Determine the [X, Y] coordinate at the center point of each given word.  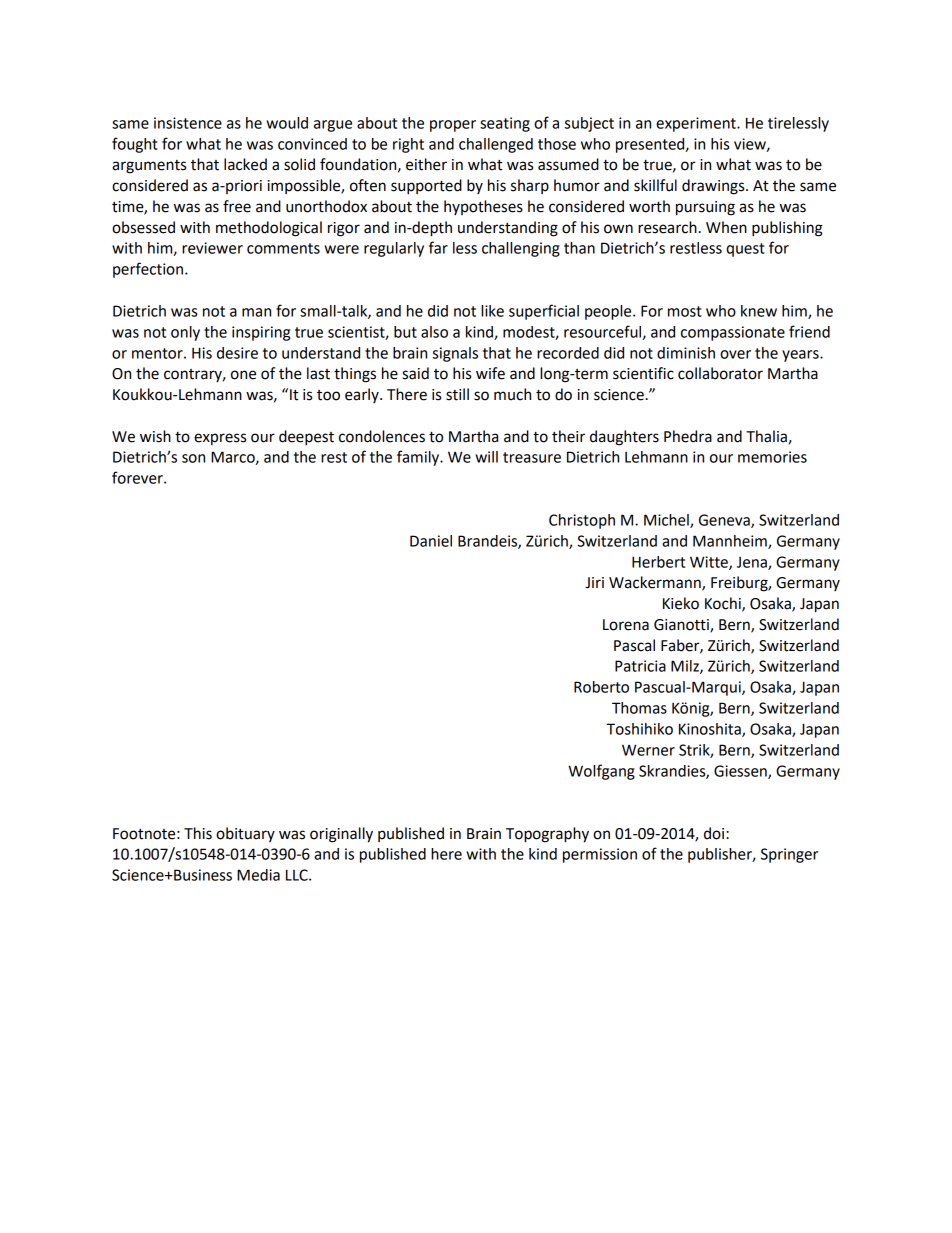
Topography [547, 835]
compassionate [733, 333]
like [492, 311]
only [185, 333]
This [198, 833]
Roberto [601, 687]
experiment [697, 124]
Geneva [725, 521]
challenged [496, 145]
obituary [245, 834]
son [193, 458]
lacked [245, 164]
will [486, 457]
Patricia [640, 666]
